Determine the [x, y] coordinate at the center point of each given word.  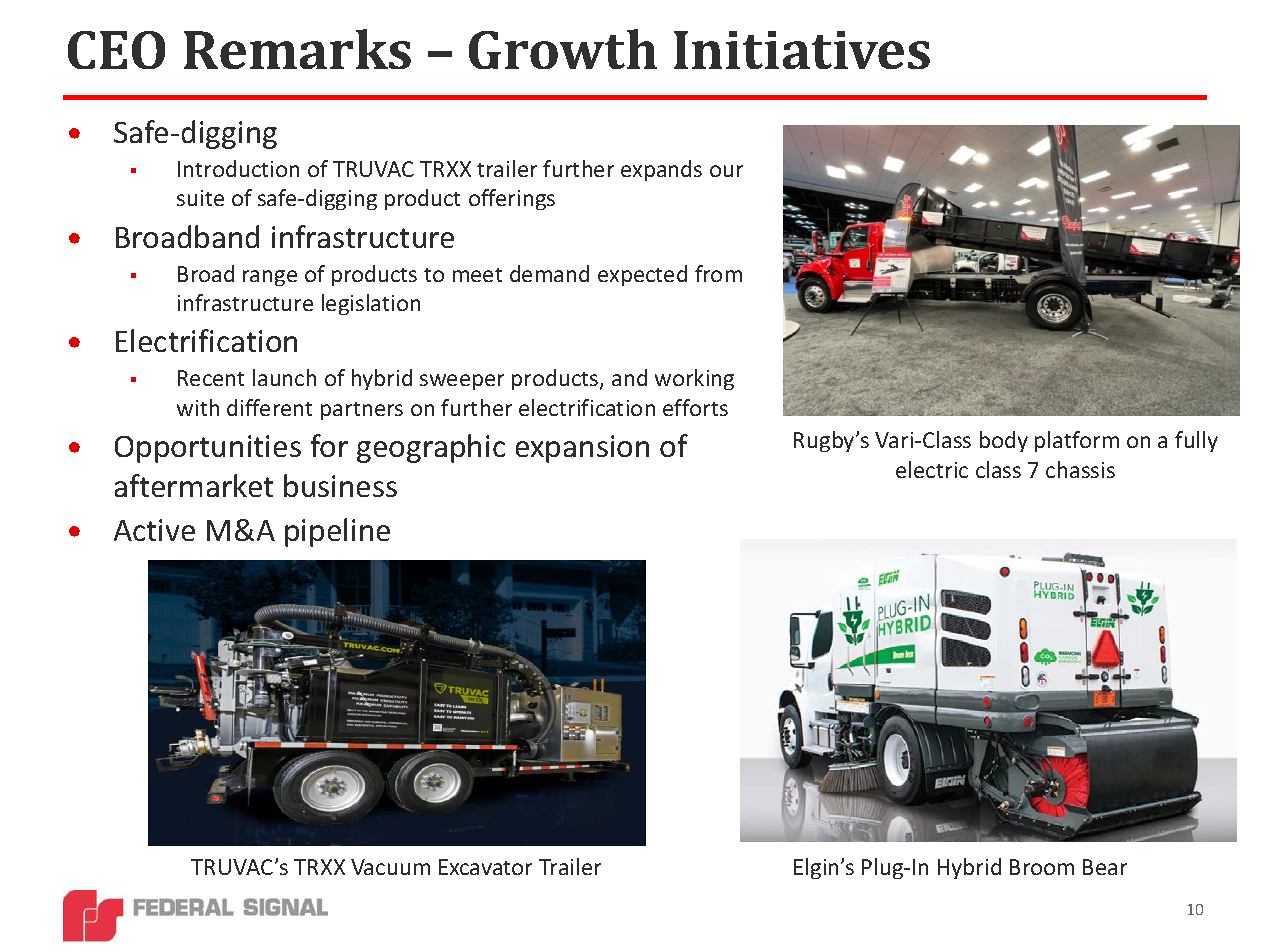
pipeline [337, 532]
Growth [563, 49]
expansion [582, 449]
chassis [1080, 469]
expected [642, 275]
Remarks [297, 49]
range [270, 278]
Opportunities [208, 449]
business [340, 485]
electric [932, 469]
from [718, 273]
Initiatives [802, 50]
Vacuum [390, 867]
